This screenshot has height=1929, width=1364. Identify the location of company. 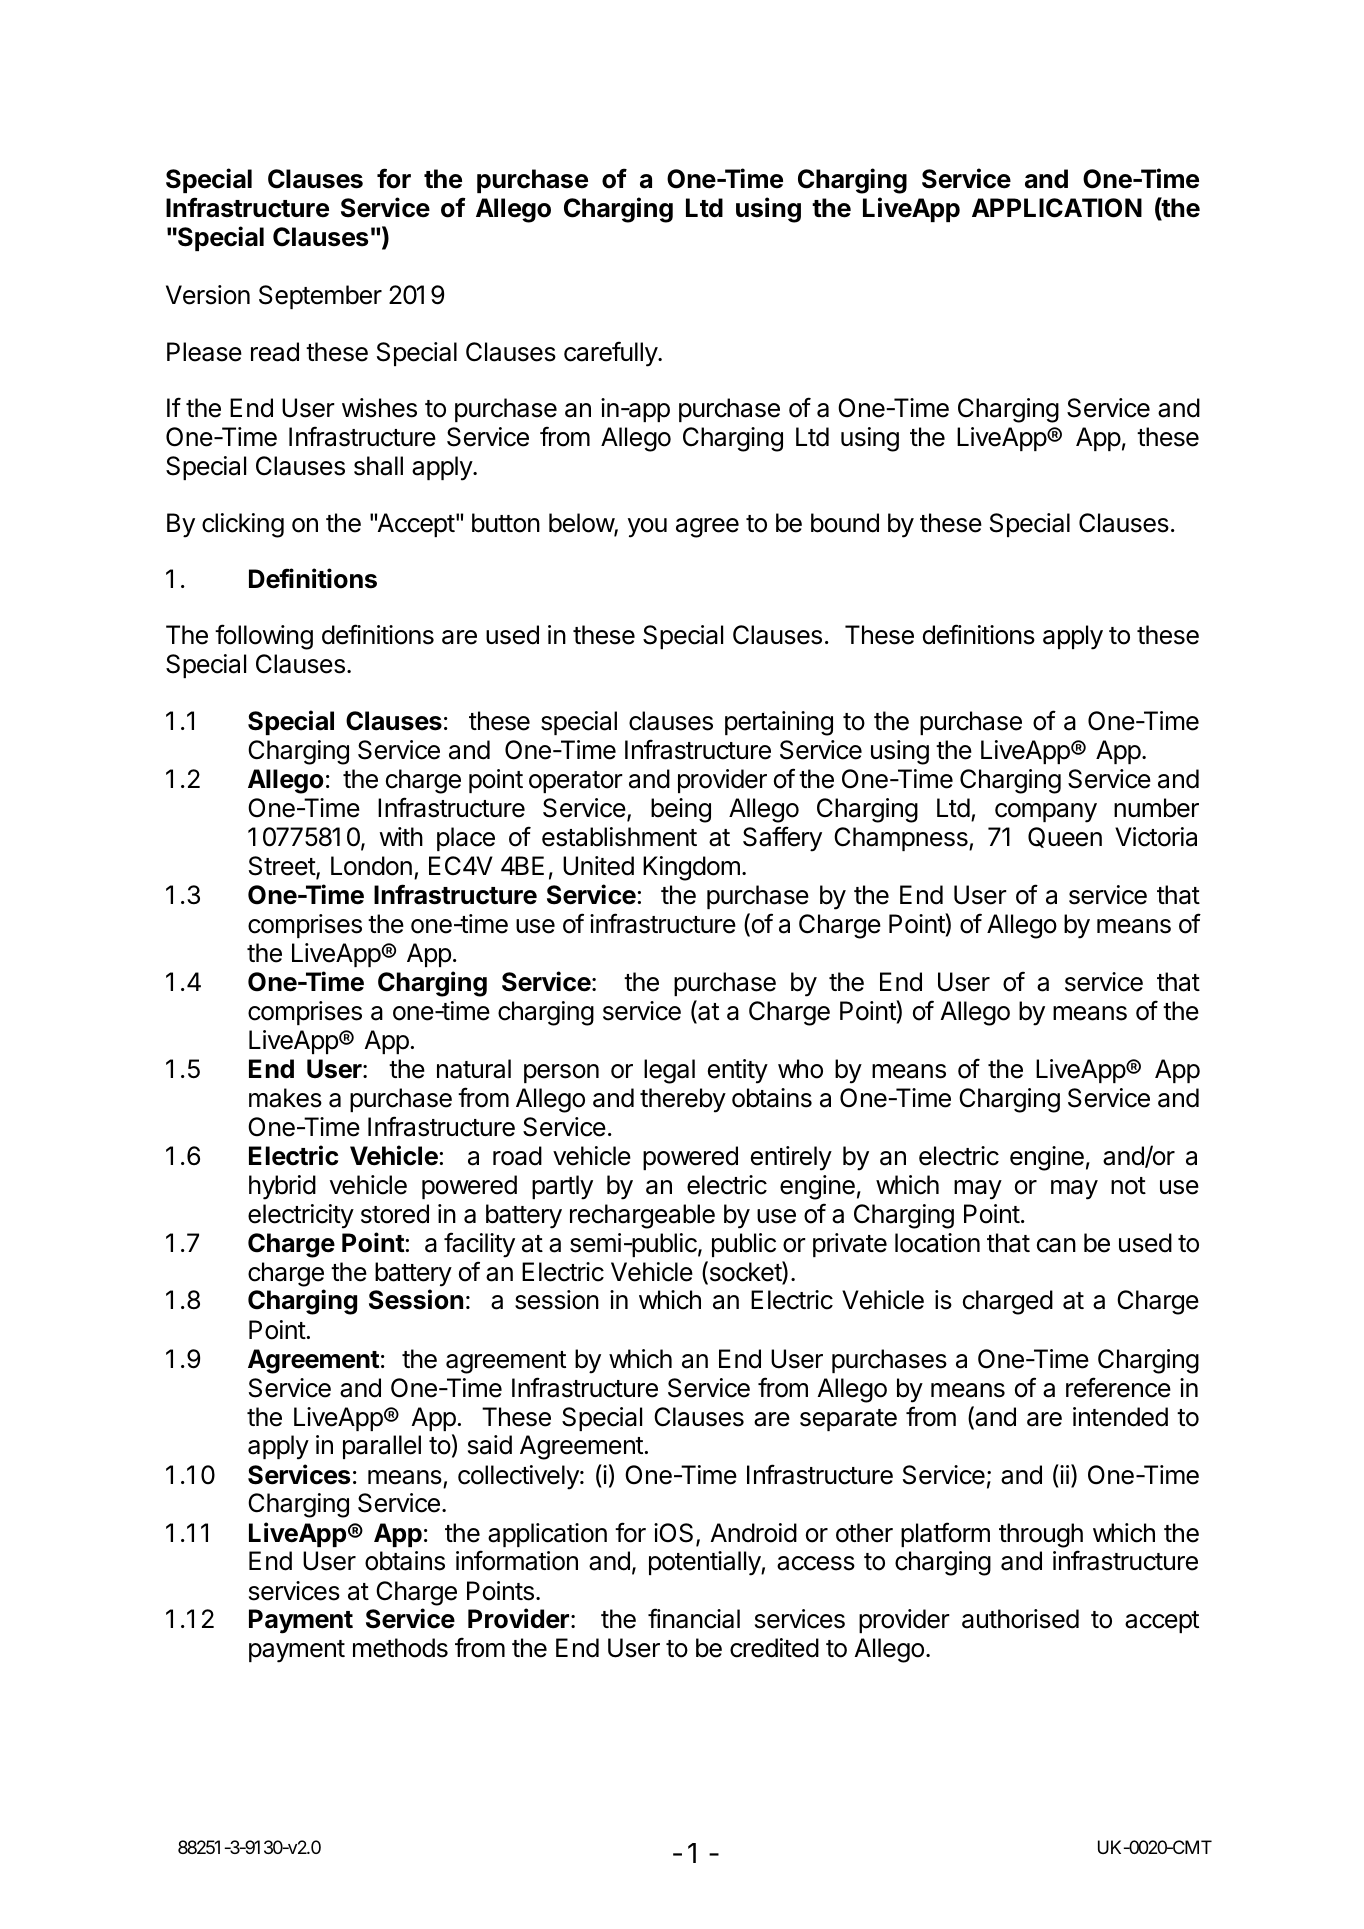
(1046, 813).
